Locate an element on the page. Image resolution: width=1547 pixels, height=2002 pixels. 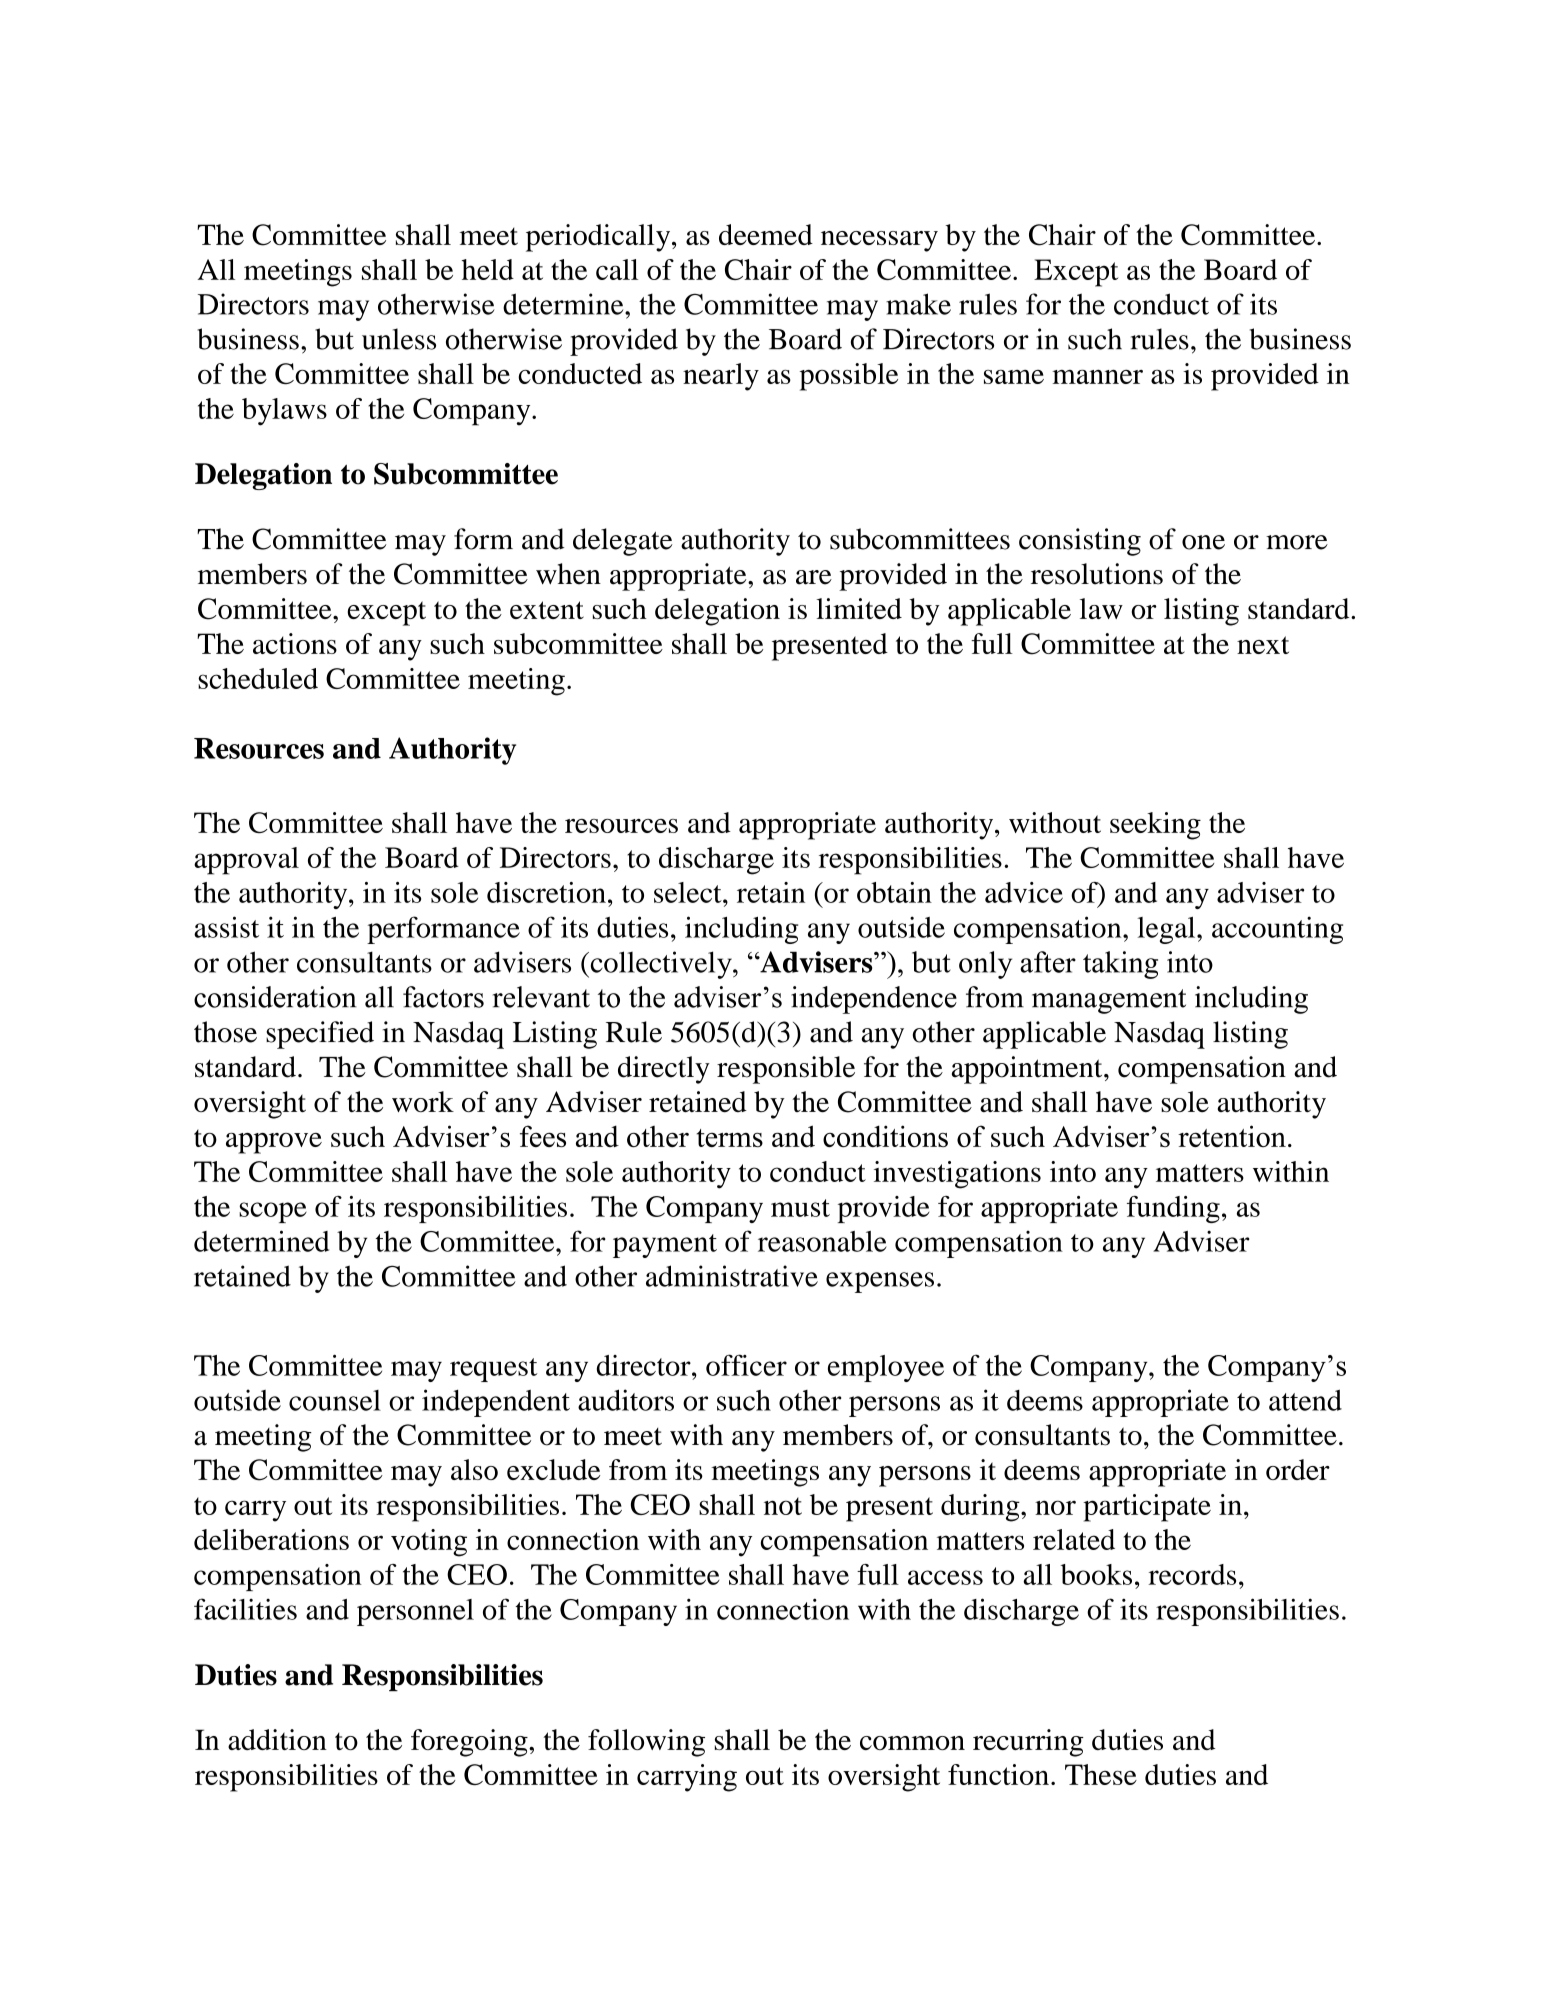
select is located at coordinates (689, 892).
